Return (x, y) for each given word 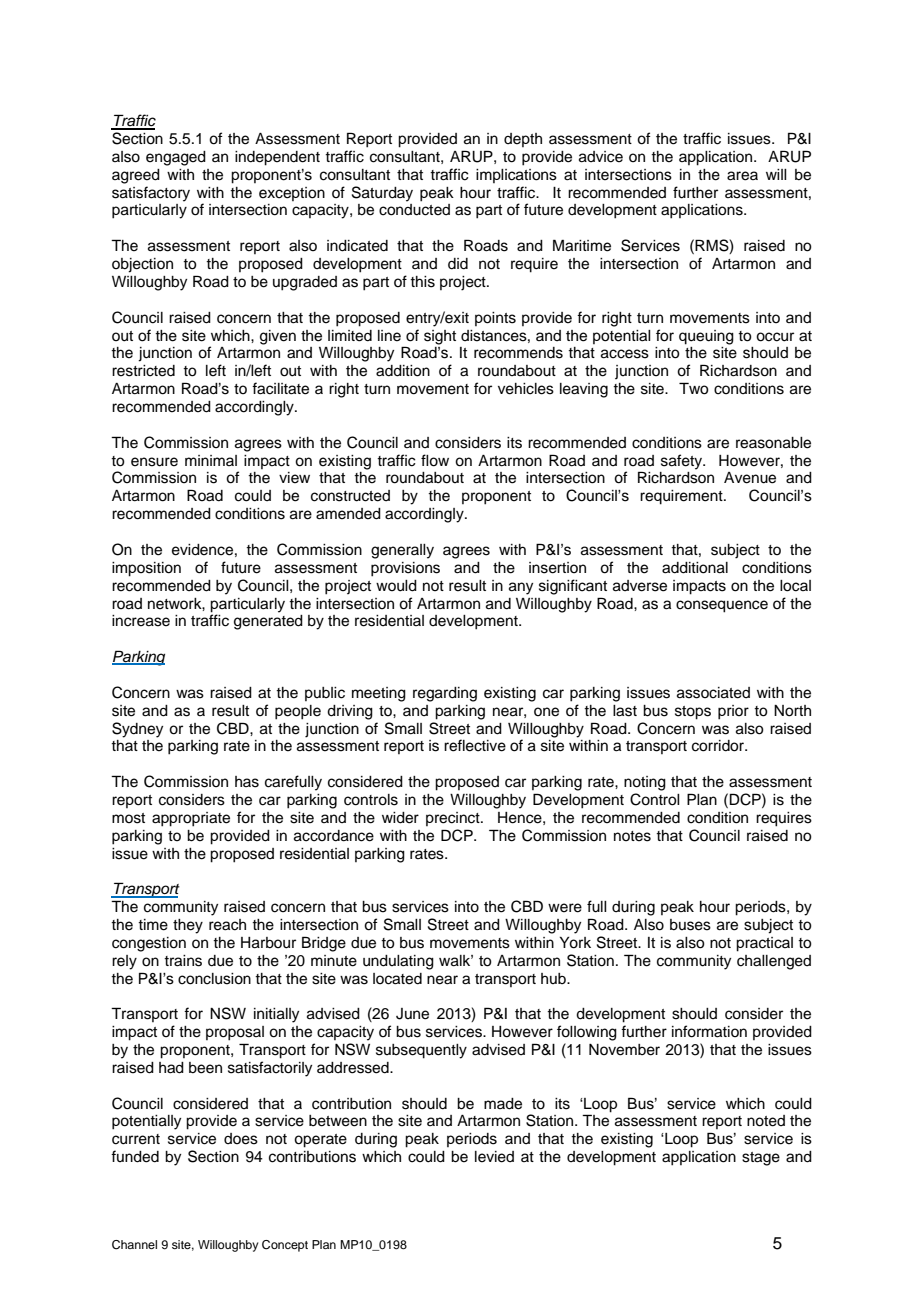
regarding (445, 694)
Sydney (137, 730)
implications (516, 176)
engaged (176, 158)
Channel (134, 1245)
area (742, 176)
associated (713, 693)
